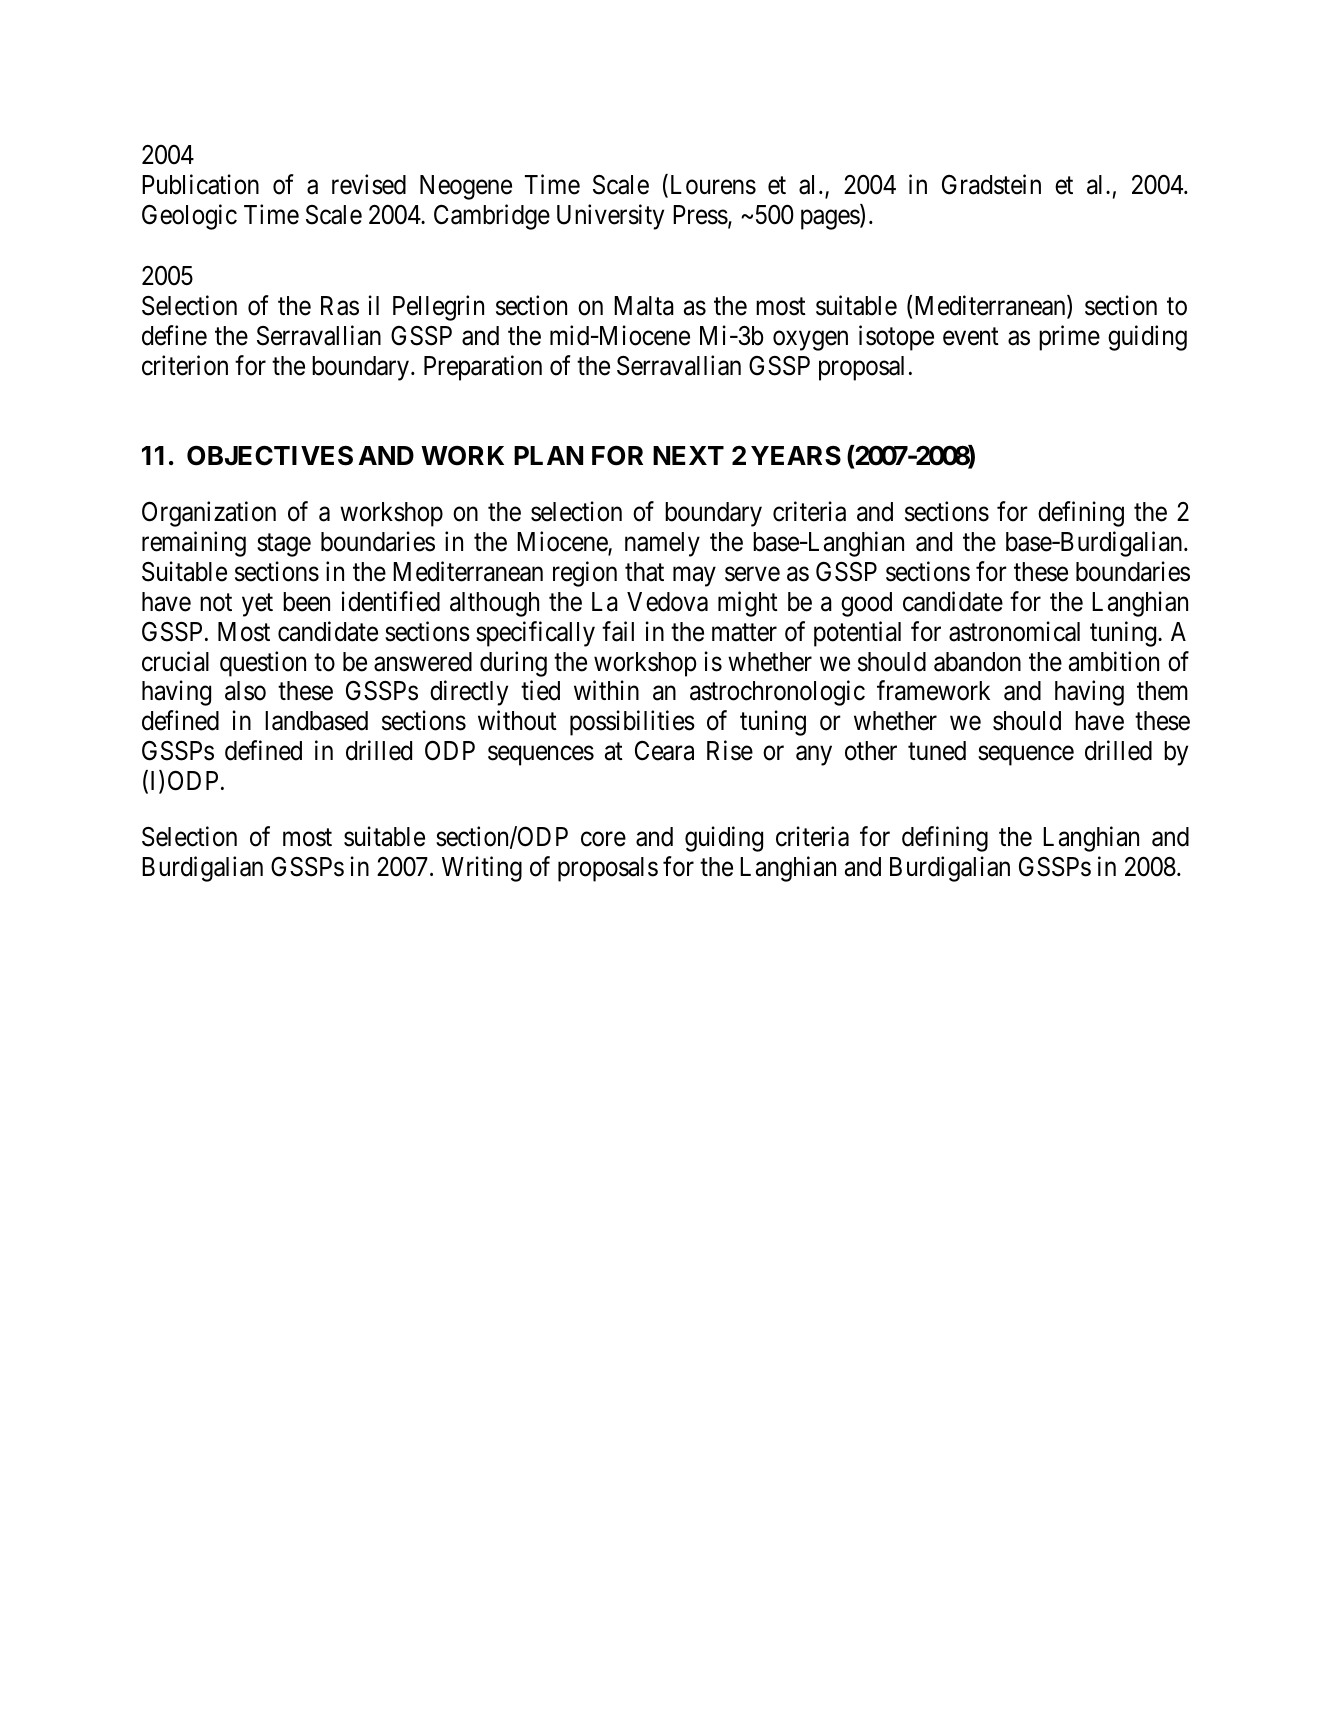  Describe the element at coordinates (369, 185) in the screenshot. I see `revised` at that location.
